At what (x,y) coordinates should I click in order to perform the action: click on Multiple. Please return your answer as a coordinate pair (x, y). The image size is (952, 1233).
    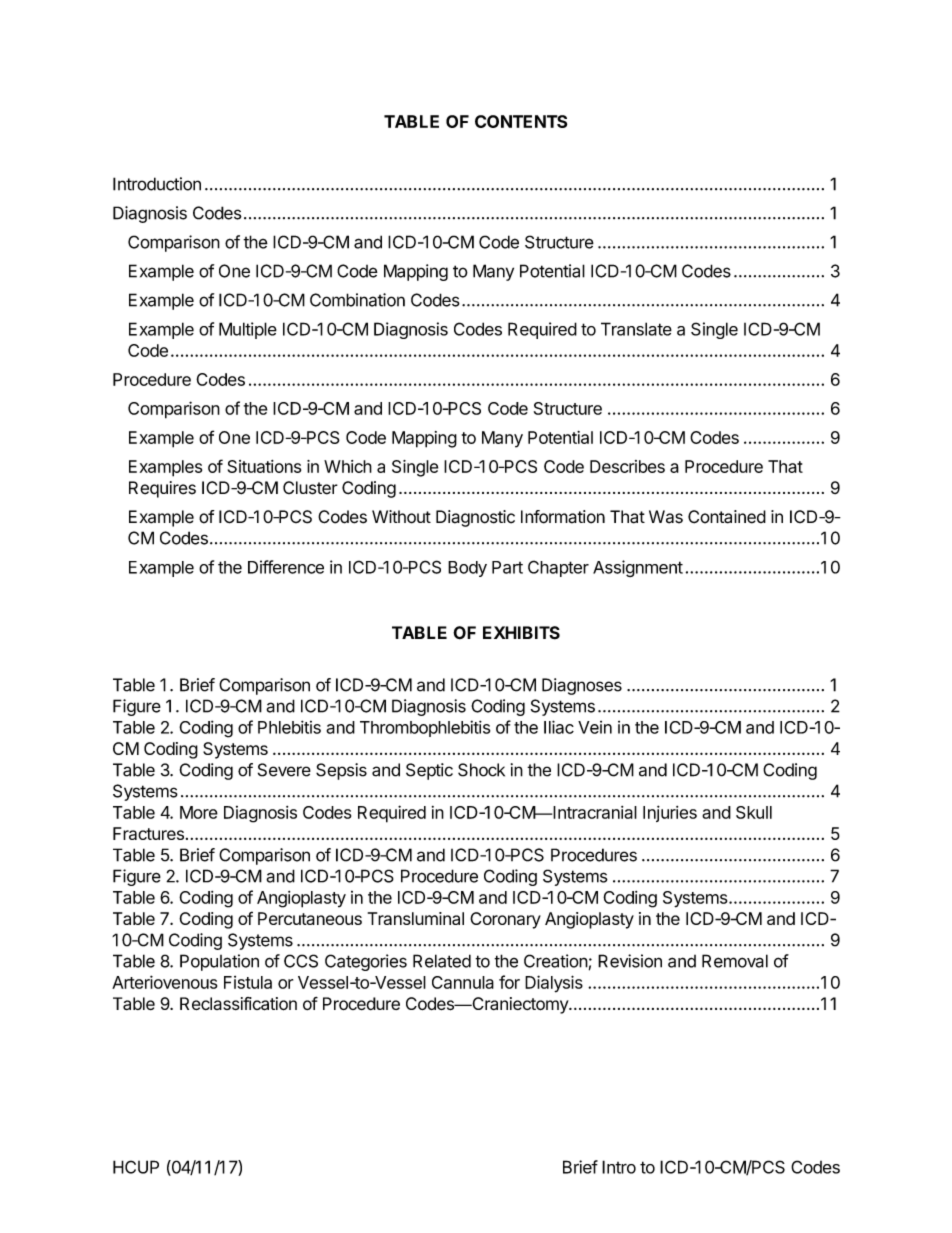
    Looking at the image, I should click on (248, 330).
